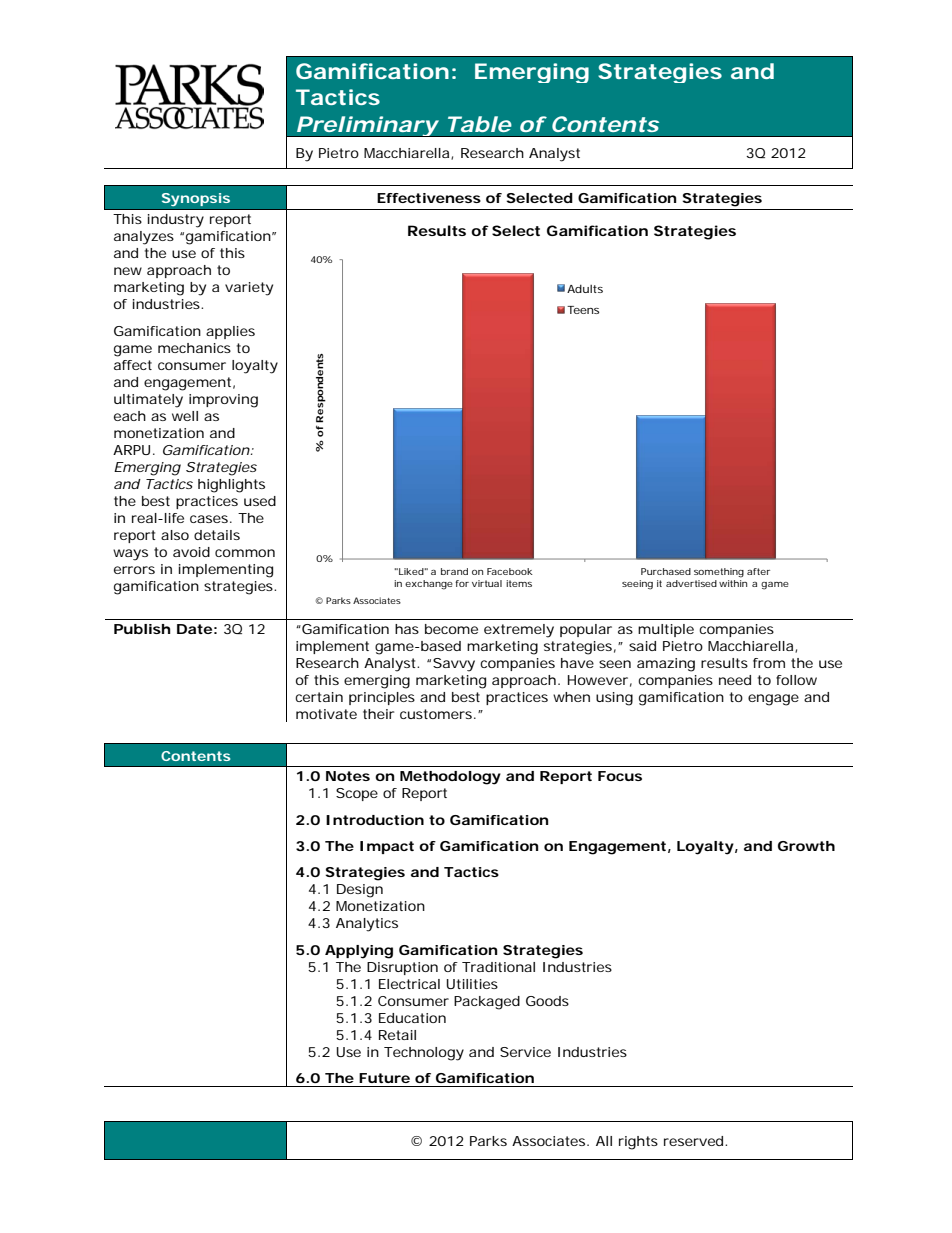 The image size is (952, 1233). I want to click on need, so click(735, 680).
